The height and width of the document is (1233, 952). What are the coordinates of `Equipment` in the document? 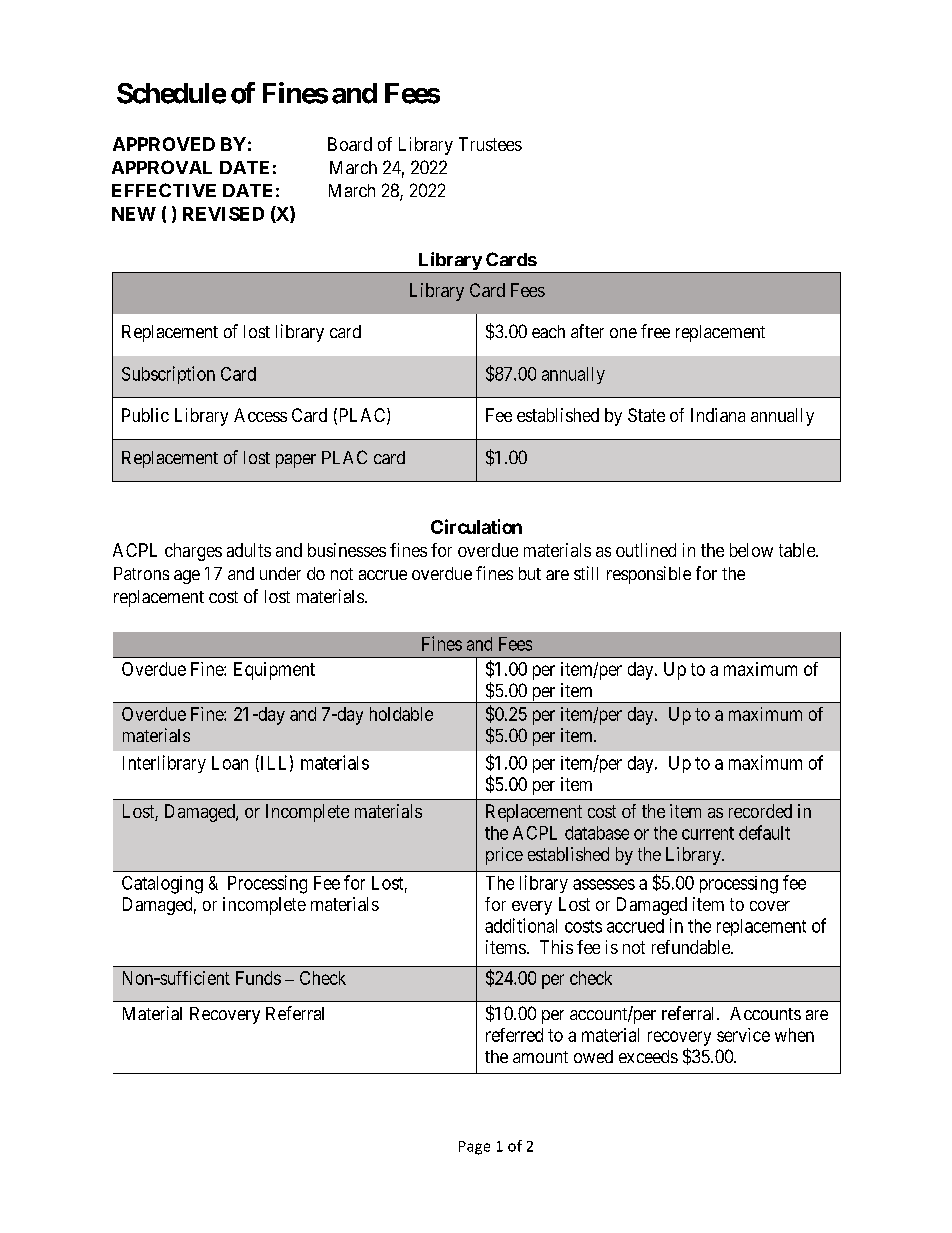 It's located at (274, 671).
